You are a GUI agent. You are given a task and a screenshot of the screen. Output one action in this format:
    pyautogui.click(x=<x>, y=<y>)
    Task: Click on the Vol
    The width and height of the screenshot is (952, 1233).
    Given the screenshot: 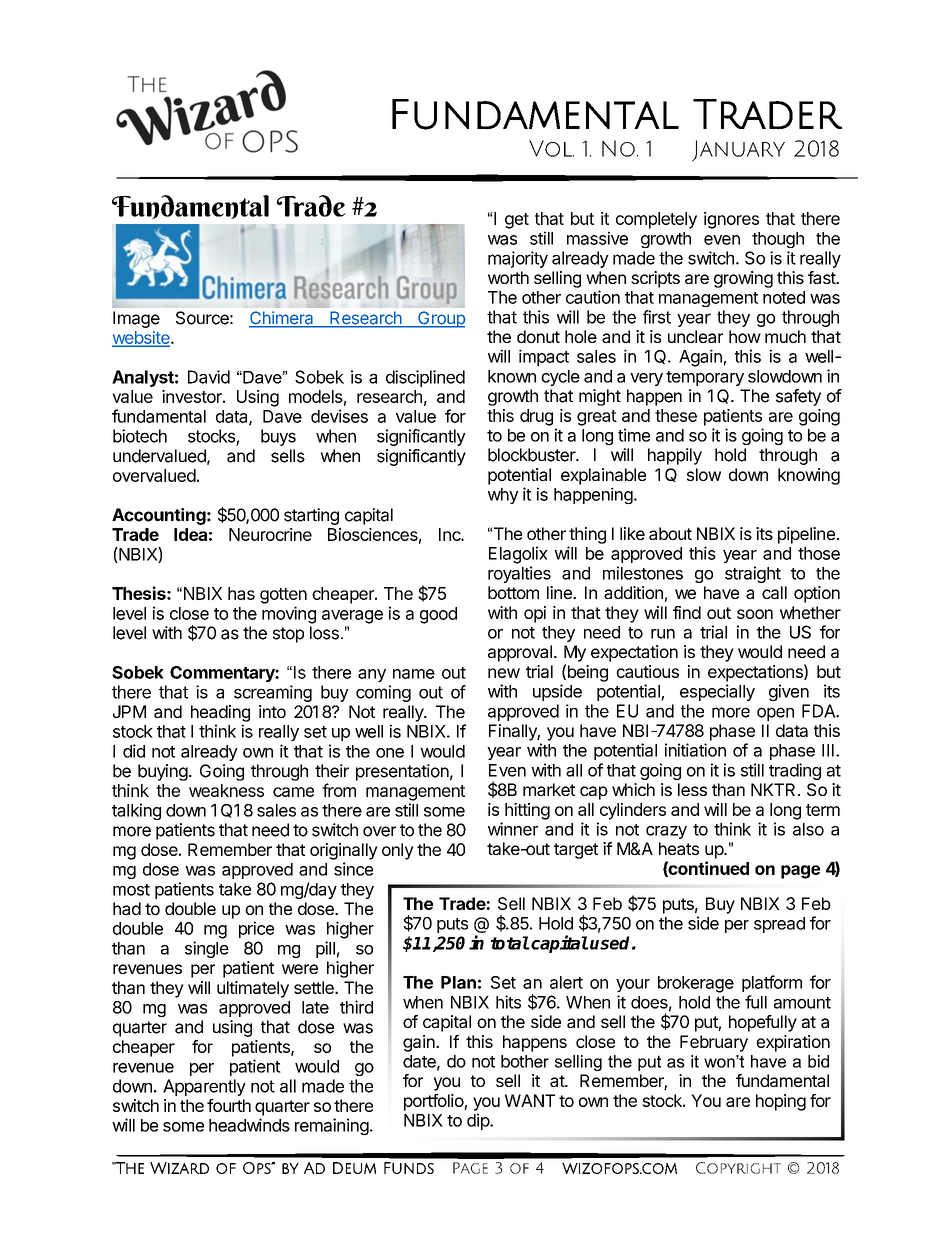 What is the action you would take?
    pyautogui.click(x=551, y=148)
